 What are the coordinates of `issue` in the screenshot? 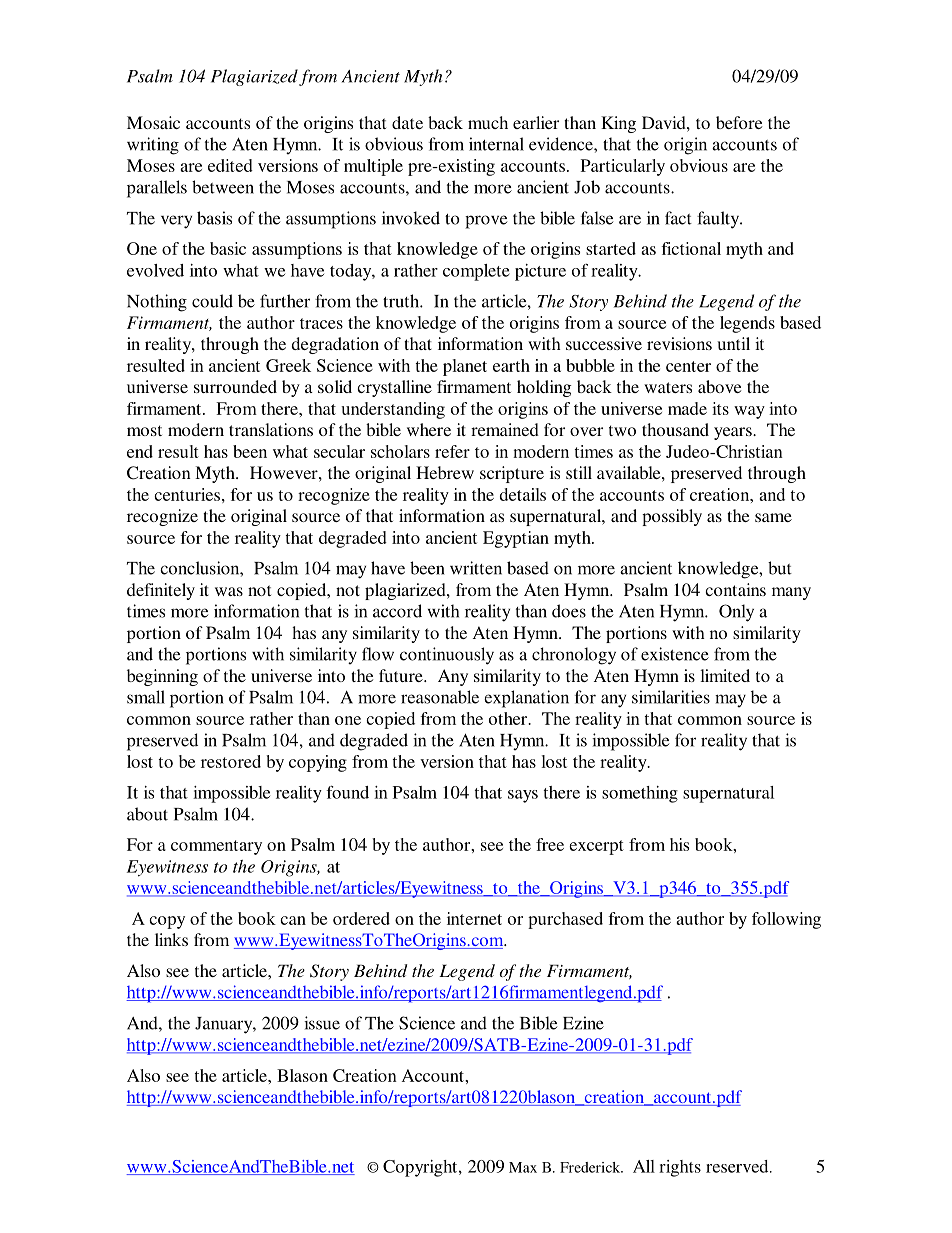 It's located at (322, 1023).
